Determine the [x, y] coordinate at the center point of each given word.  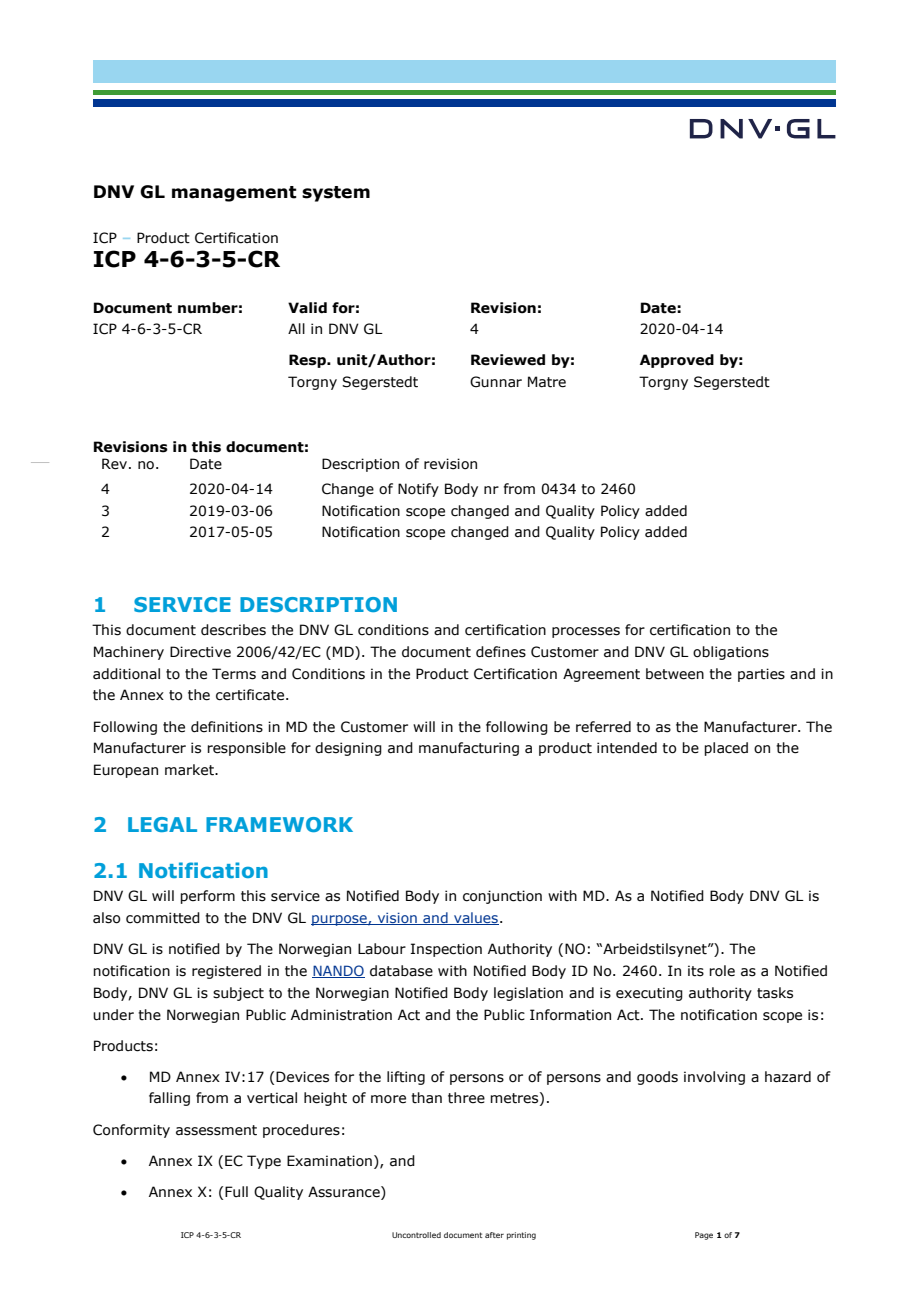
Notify [418, 490]
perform [207, 897]
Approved [677, 361]
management [234, 194]
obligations [731, 653]
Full [236, 1191]
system [336, 194]
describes [233, 630]
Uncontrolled [416, 1235]
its [696, 971]
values [475, 918]
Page [704, 1236]
